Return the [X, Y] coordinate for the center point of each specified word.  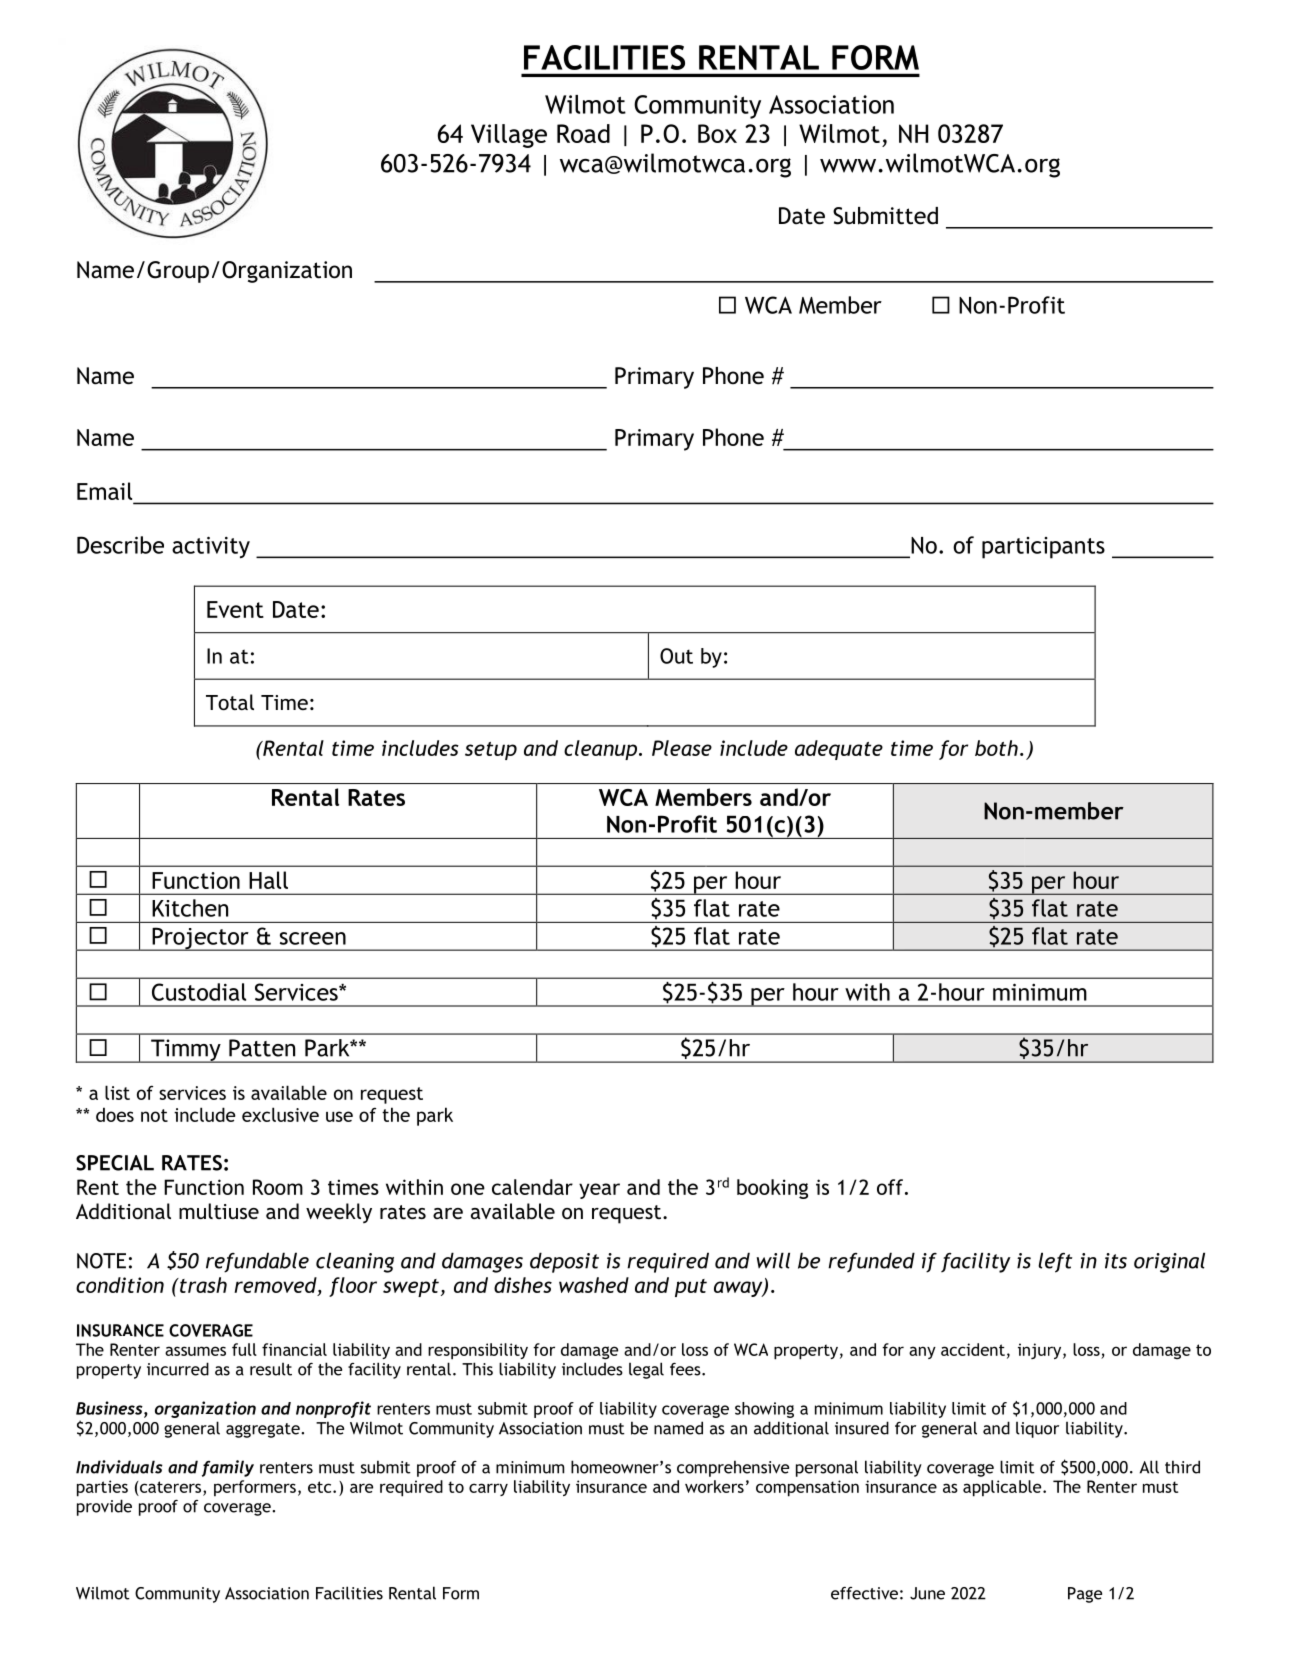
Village [509, 136]
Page [1085, 1595]
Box [717, 133]
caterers [171, 1487]
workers [714, 1486]
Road [583, 133]
